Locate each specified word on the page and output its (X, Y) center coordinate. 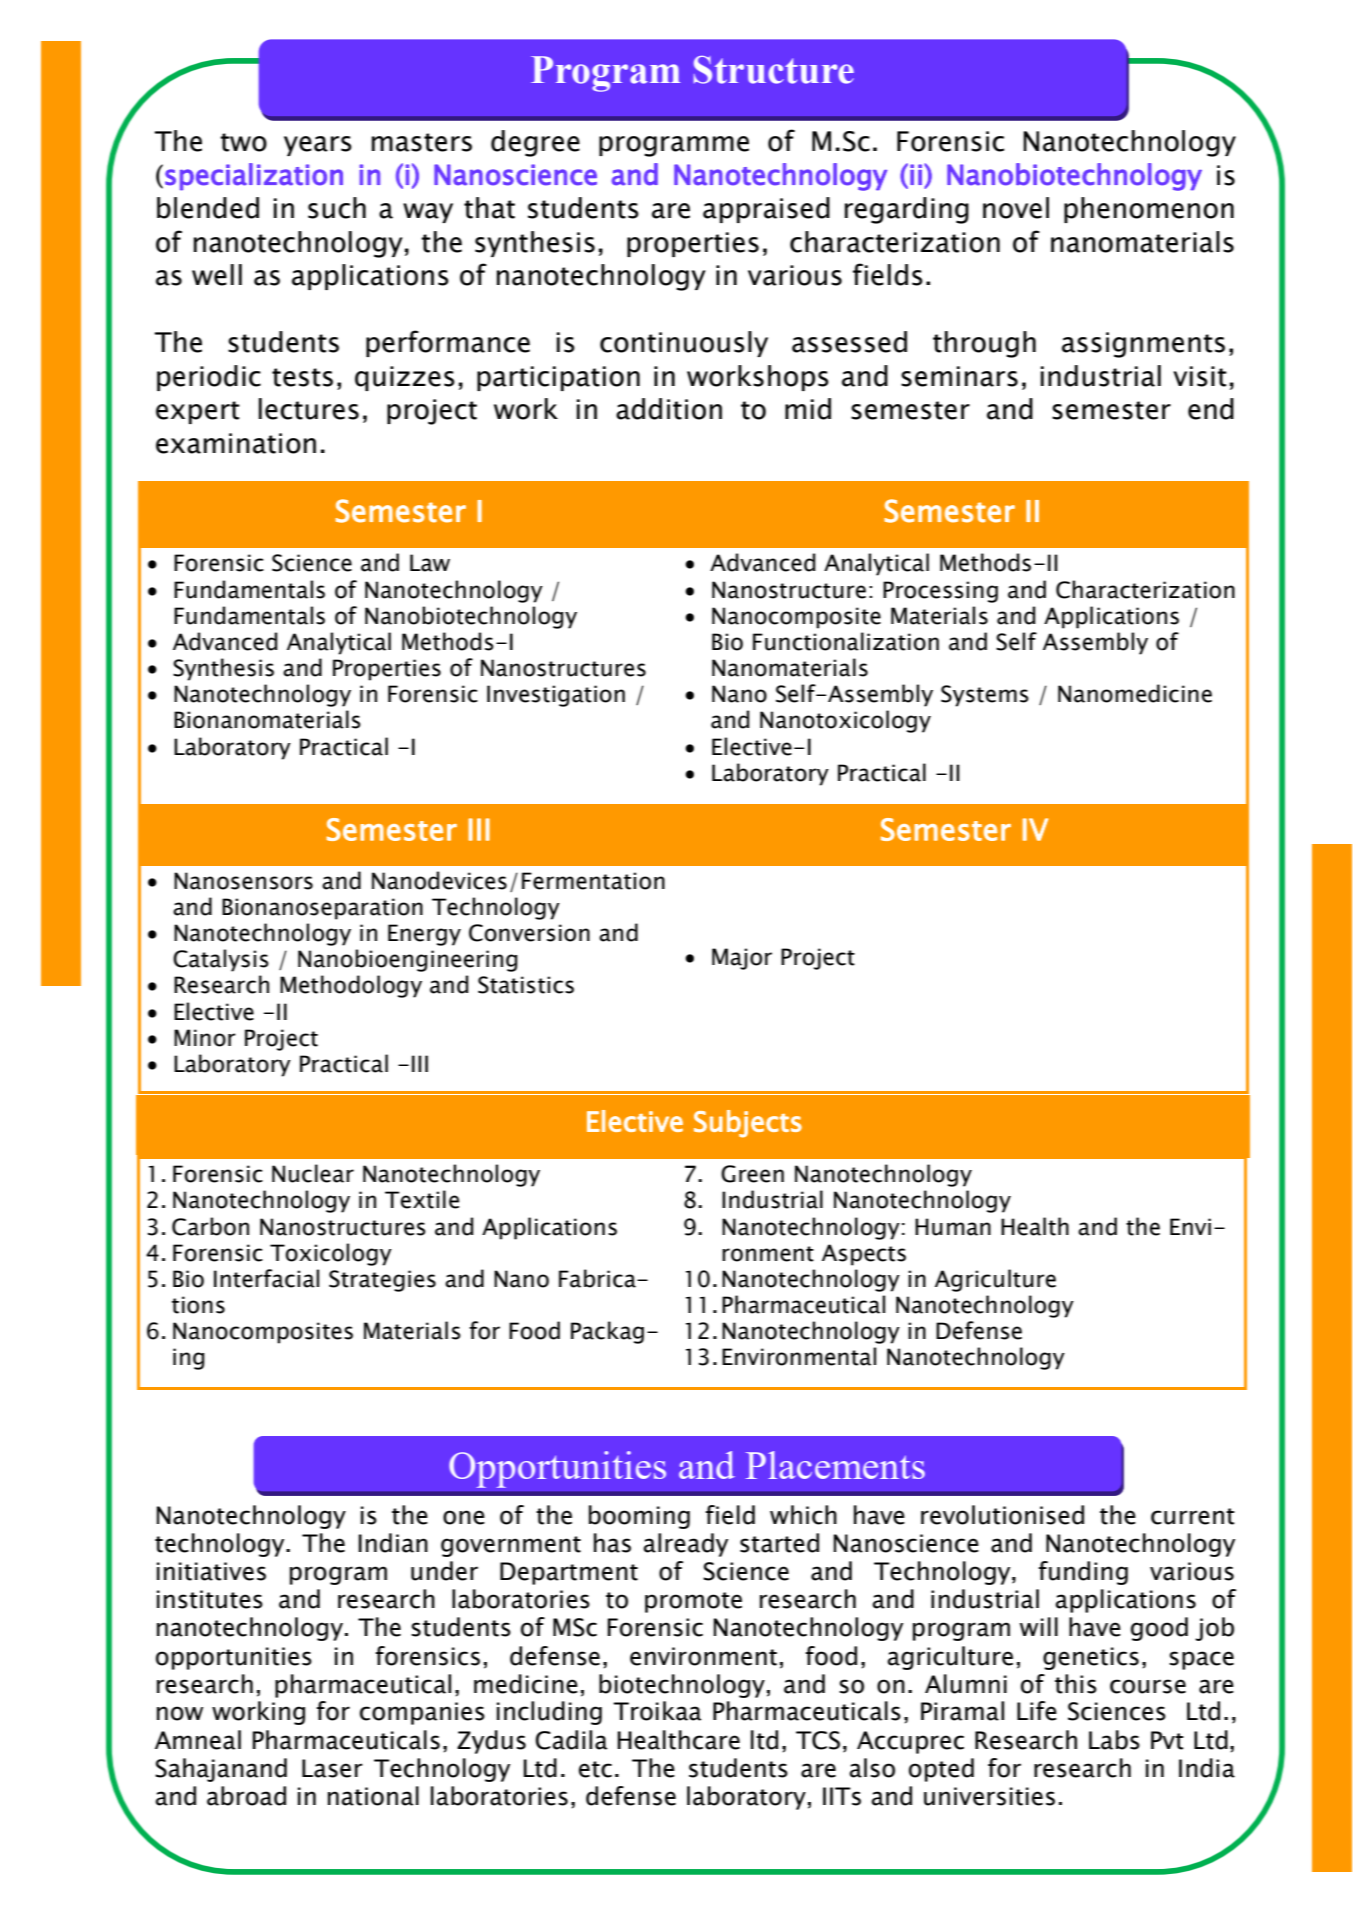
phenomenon (1149, 210)
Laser (332, 1768)
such (337, 208)
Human (953, 1227)
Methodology (351, 986)
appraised (766, 210)
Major (742, 959)
